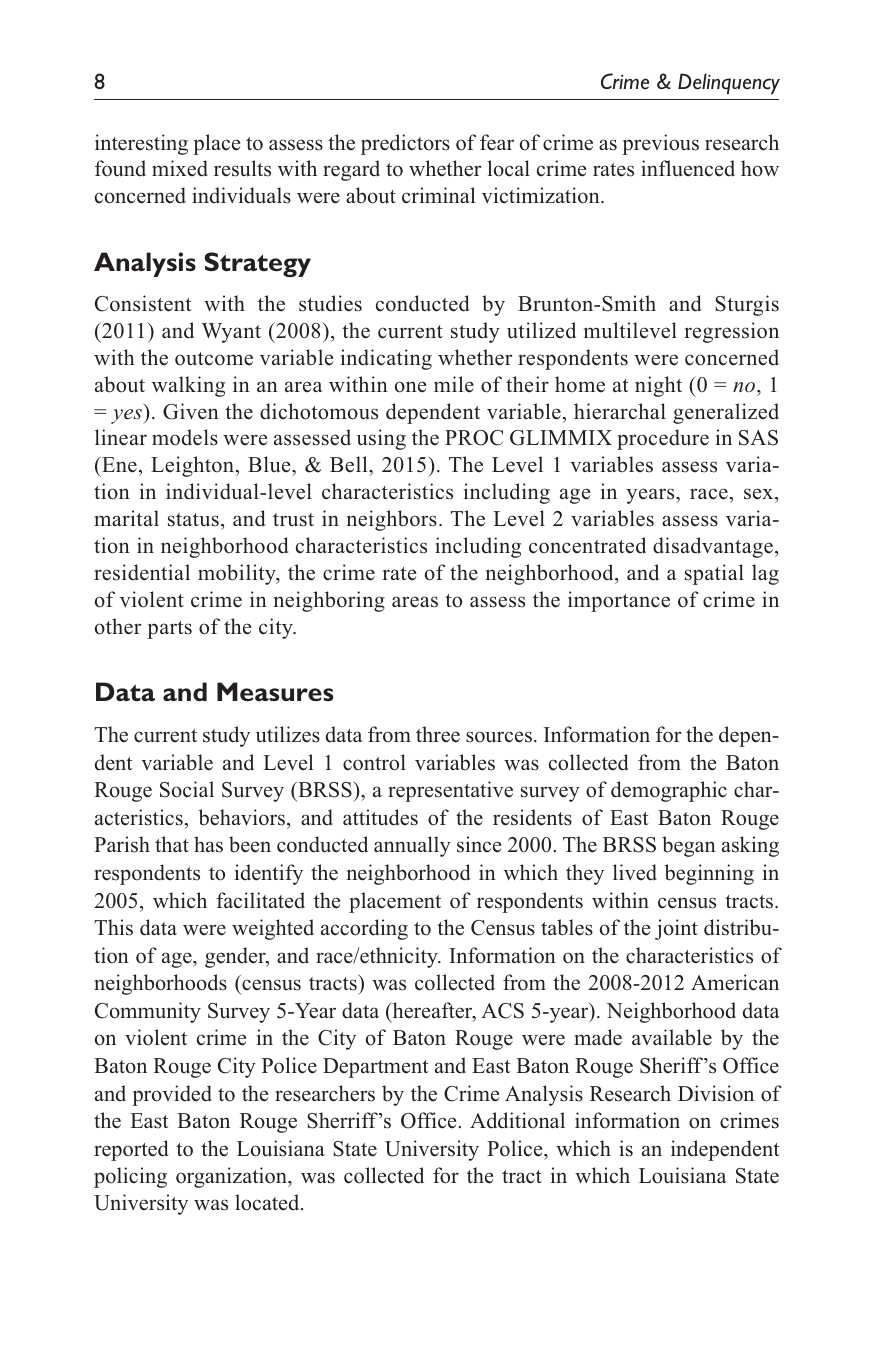 Image resolution: width=887 pixels, height=1372 pixels. I want to click on facilitated, so click(260, 900).
